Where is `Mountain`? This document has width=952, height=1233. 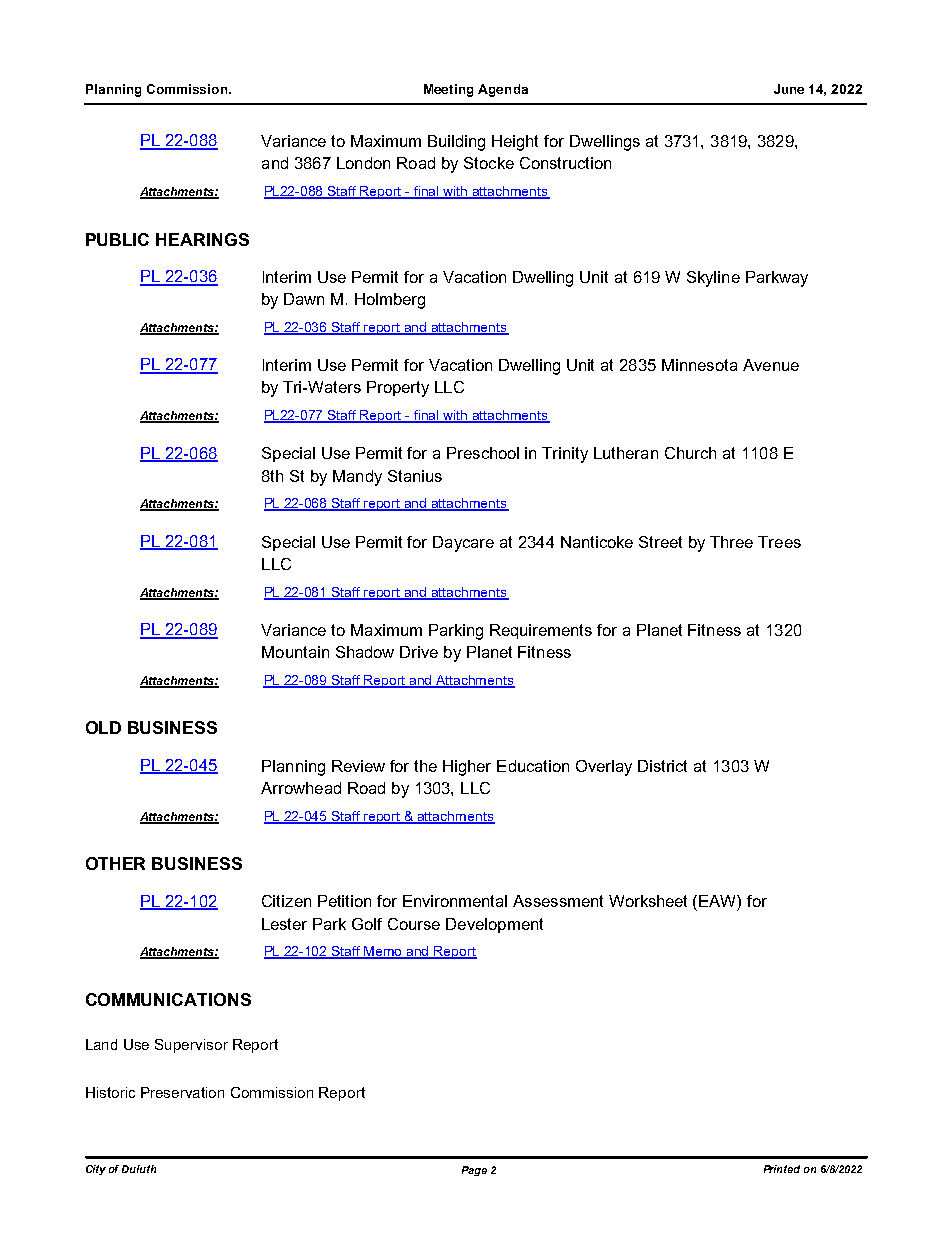
Mountain is located at coordinates (295, 652).
